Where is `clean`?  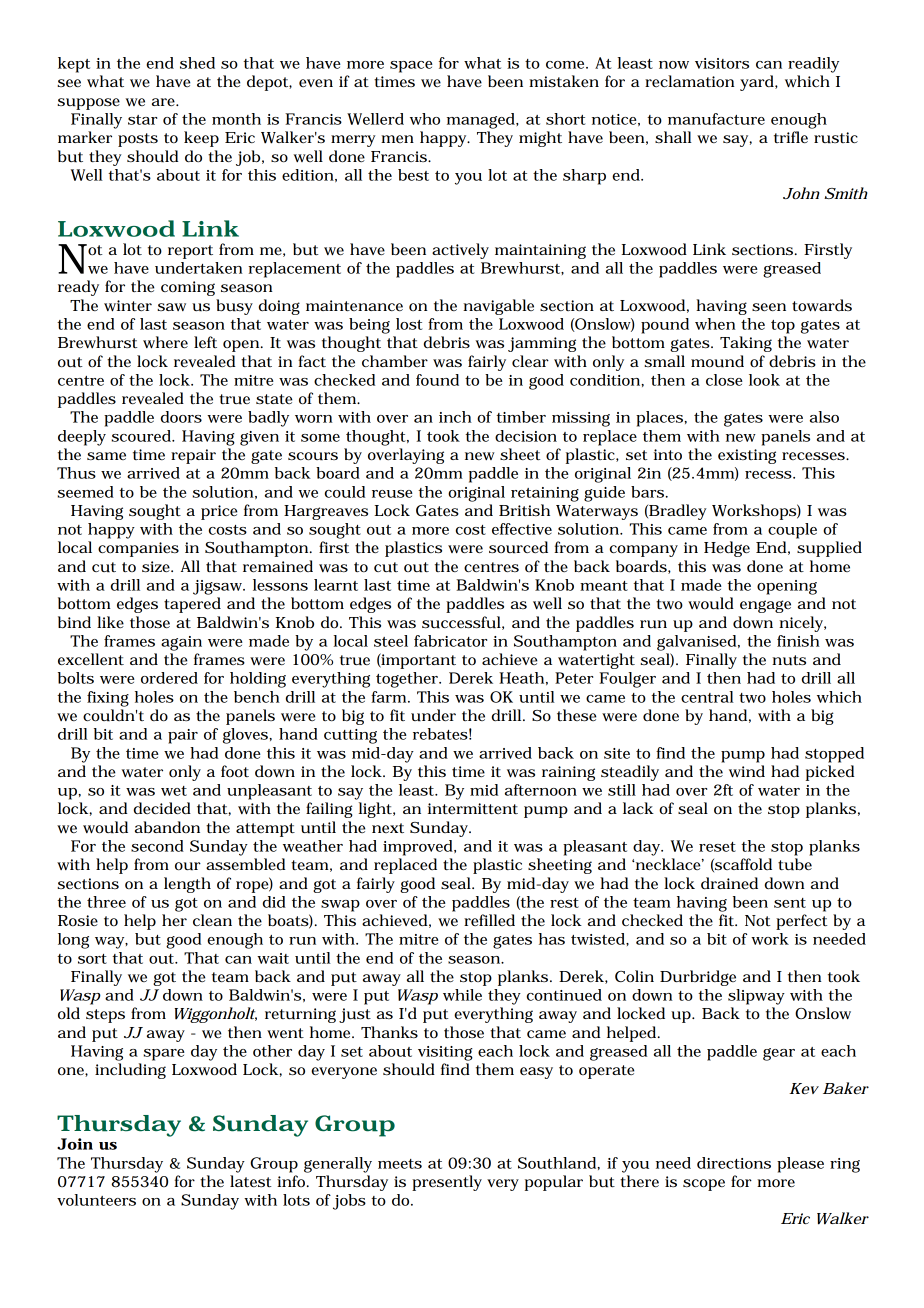
clean is located at coordinates (212, 920).
